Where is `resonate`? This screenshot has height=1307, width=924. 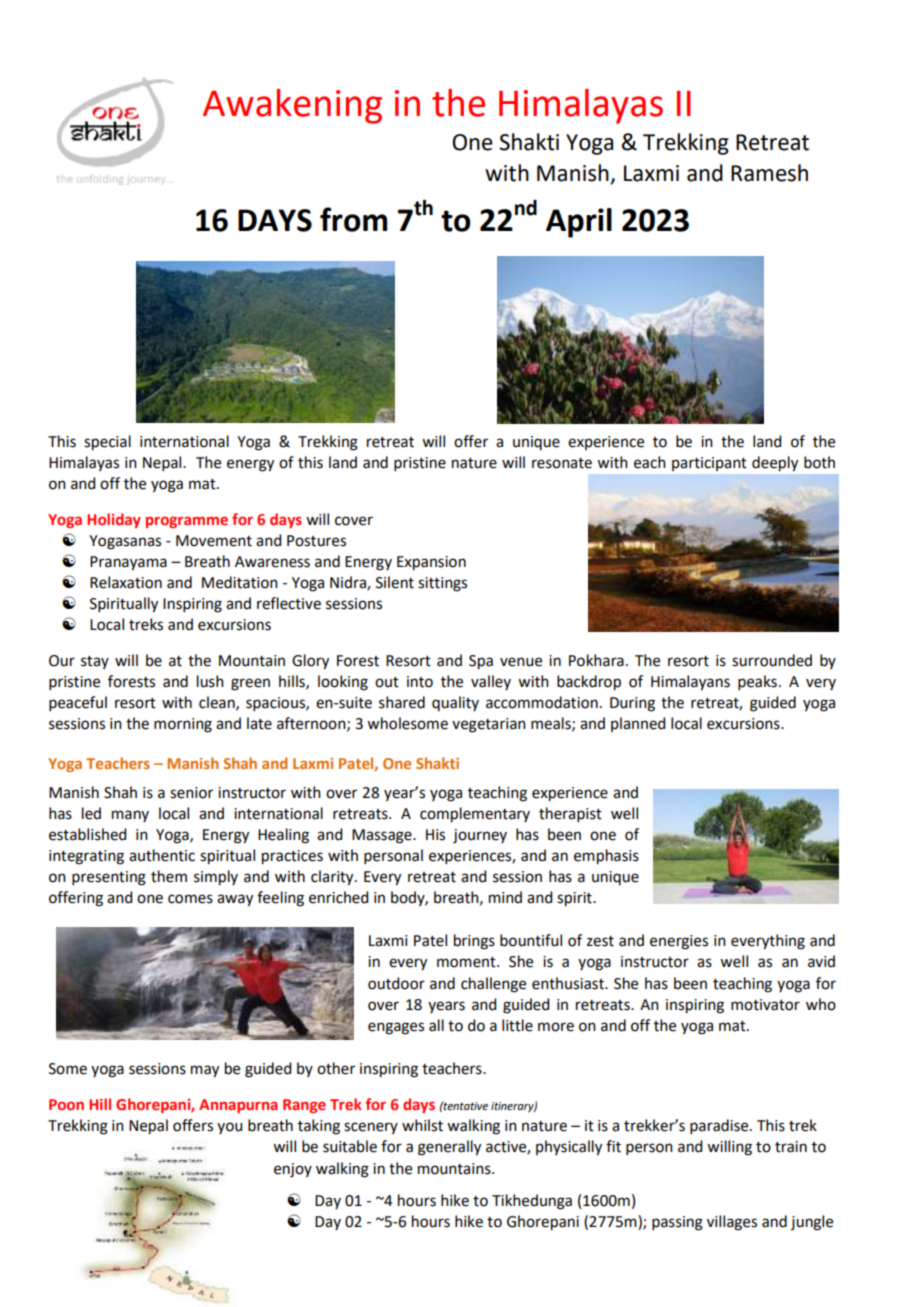 resonate is located at coordinates (562, 463).
